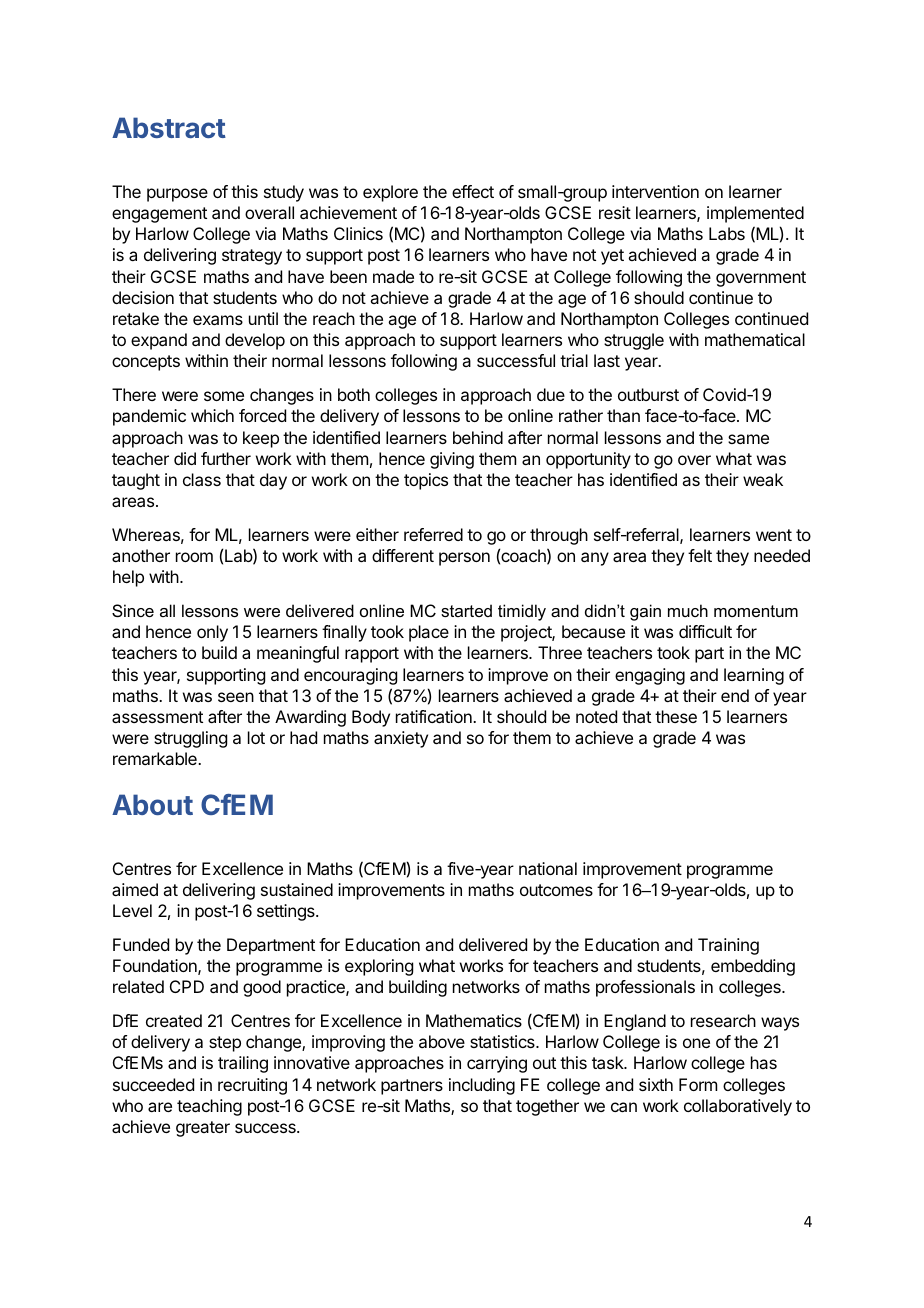 The image size is (924, 1308). I want to click on effect, so click(473, 191).
